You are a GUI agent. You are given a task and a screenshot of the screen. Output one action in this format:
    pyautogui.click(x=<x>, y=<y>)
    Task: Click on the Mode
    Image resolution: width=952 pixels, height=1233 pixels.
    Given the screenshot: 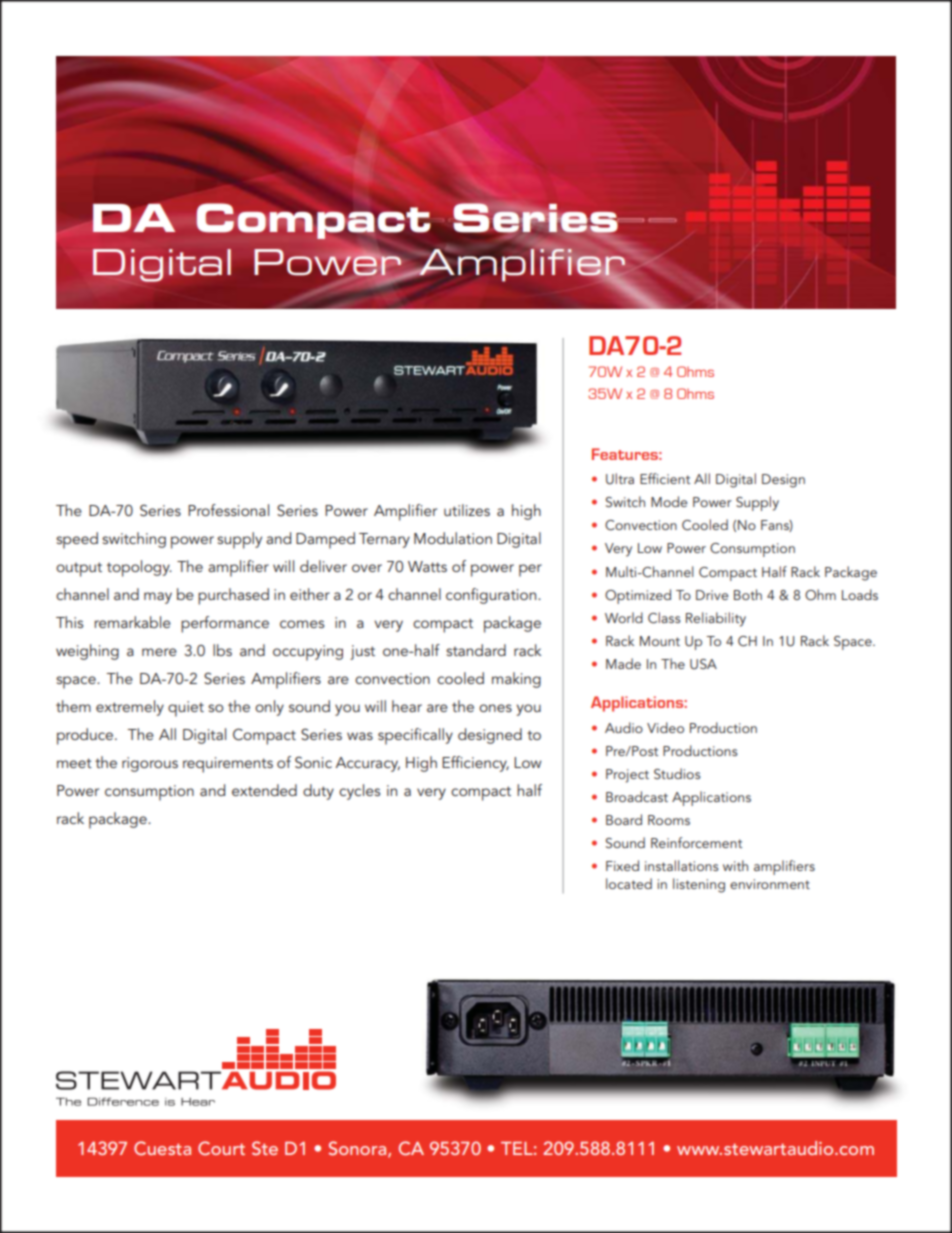 What is the action you would take?
    pyautogui.click(x=669, y=501)
